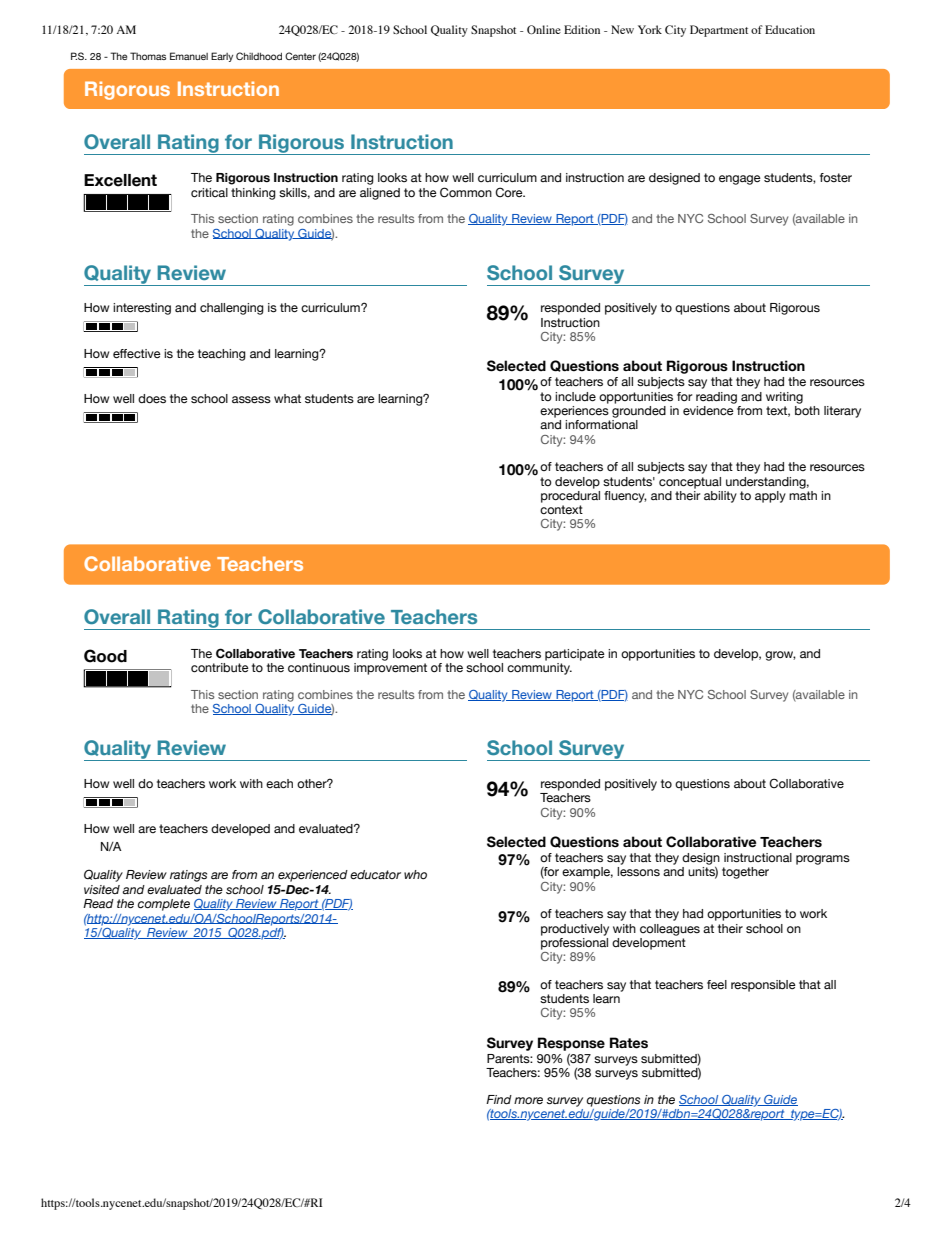 This screenshot has width=952, height=1233. What do you see at coordinates (102, 889) in the screenshot?
I see `visited` at bounding box center [102, 889].
